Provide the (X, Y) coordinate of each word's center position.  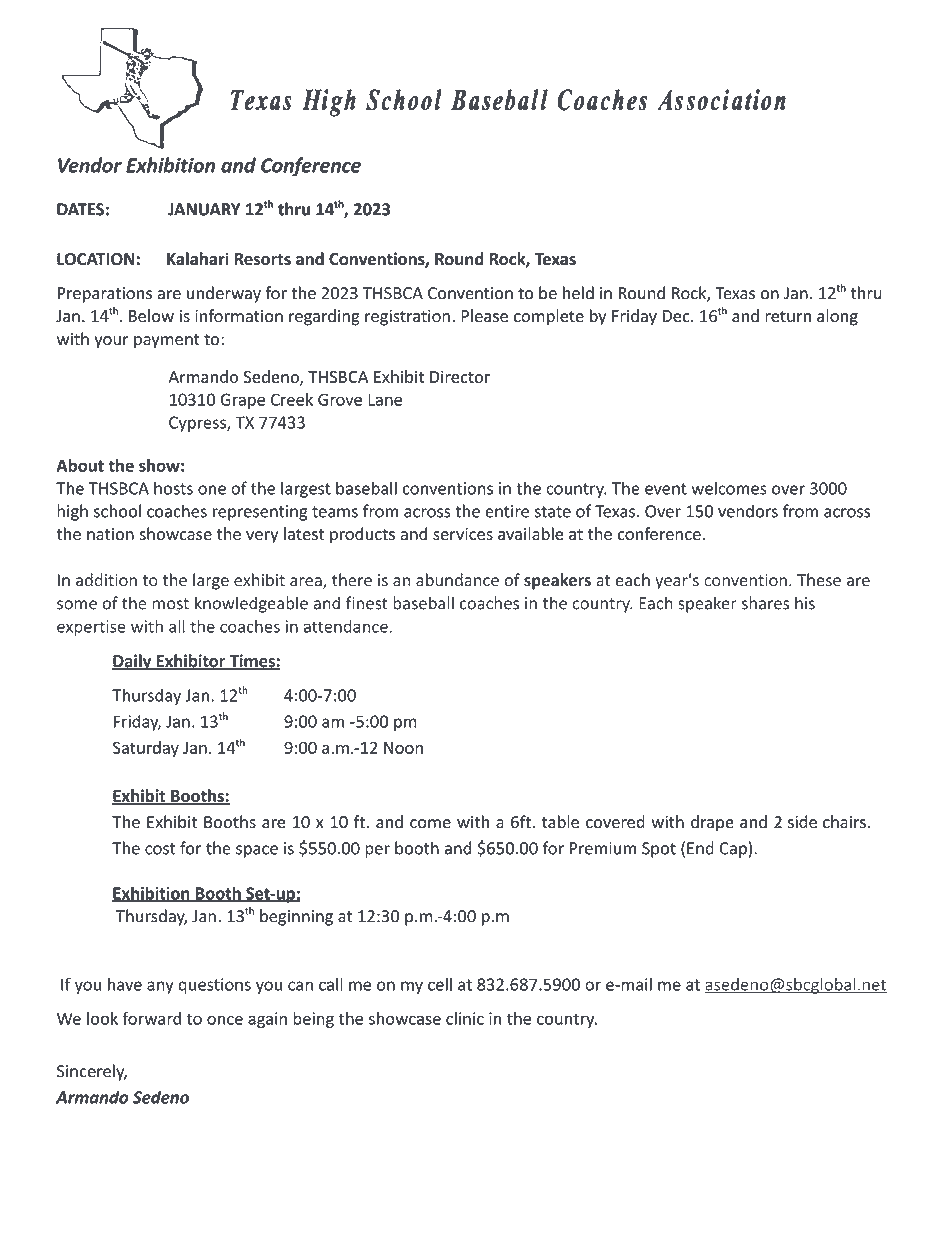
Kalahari (198, 259)
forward (152, 1018)
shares (765, 603)
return (788, 317)
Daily (133, 662)
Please (484, 316)
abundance (457, 580)
